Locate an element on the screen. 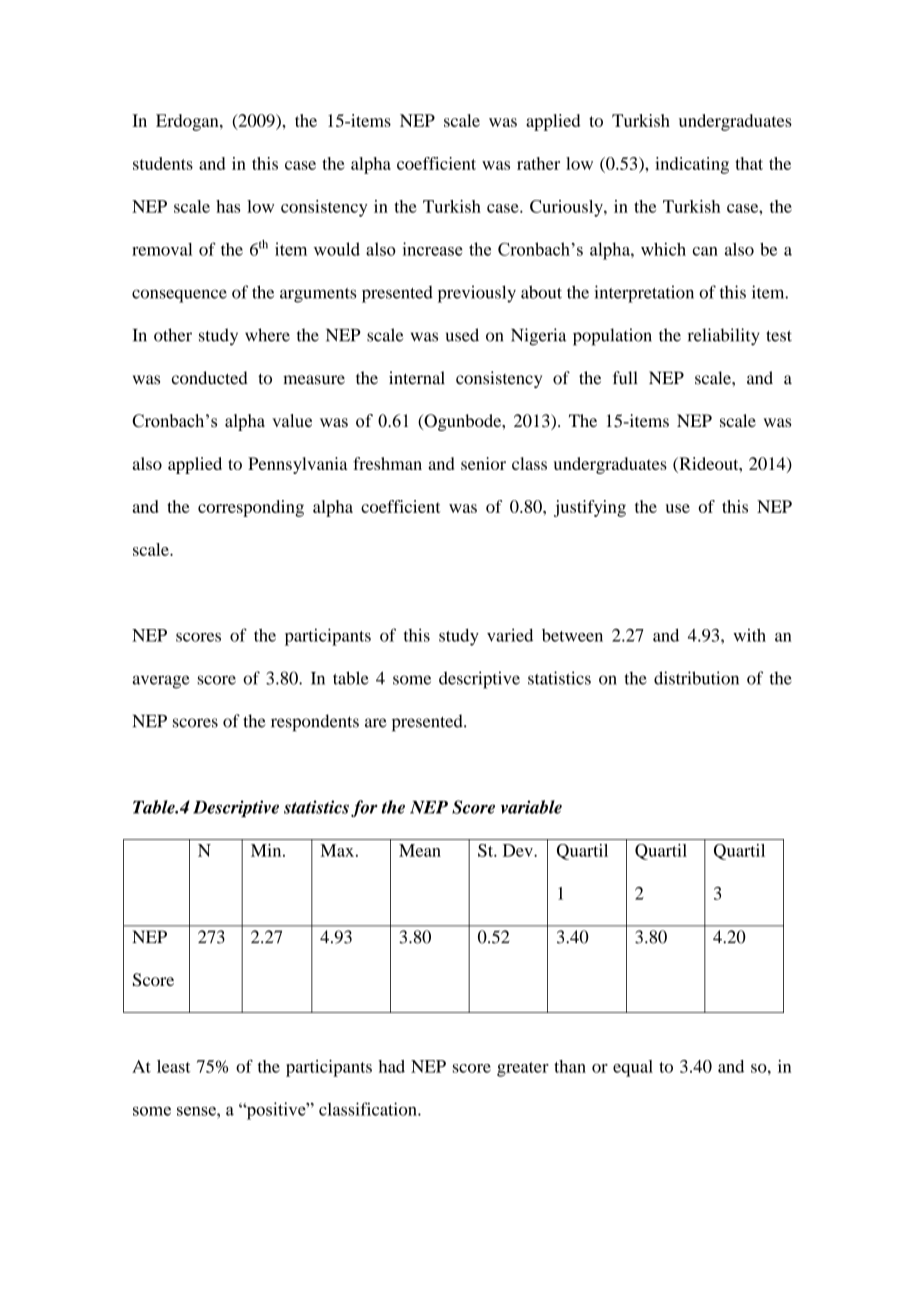 The width and height of the screenshot is (924, 1308). Erdogan is located at coordinates (188, 122).
